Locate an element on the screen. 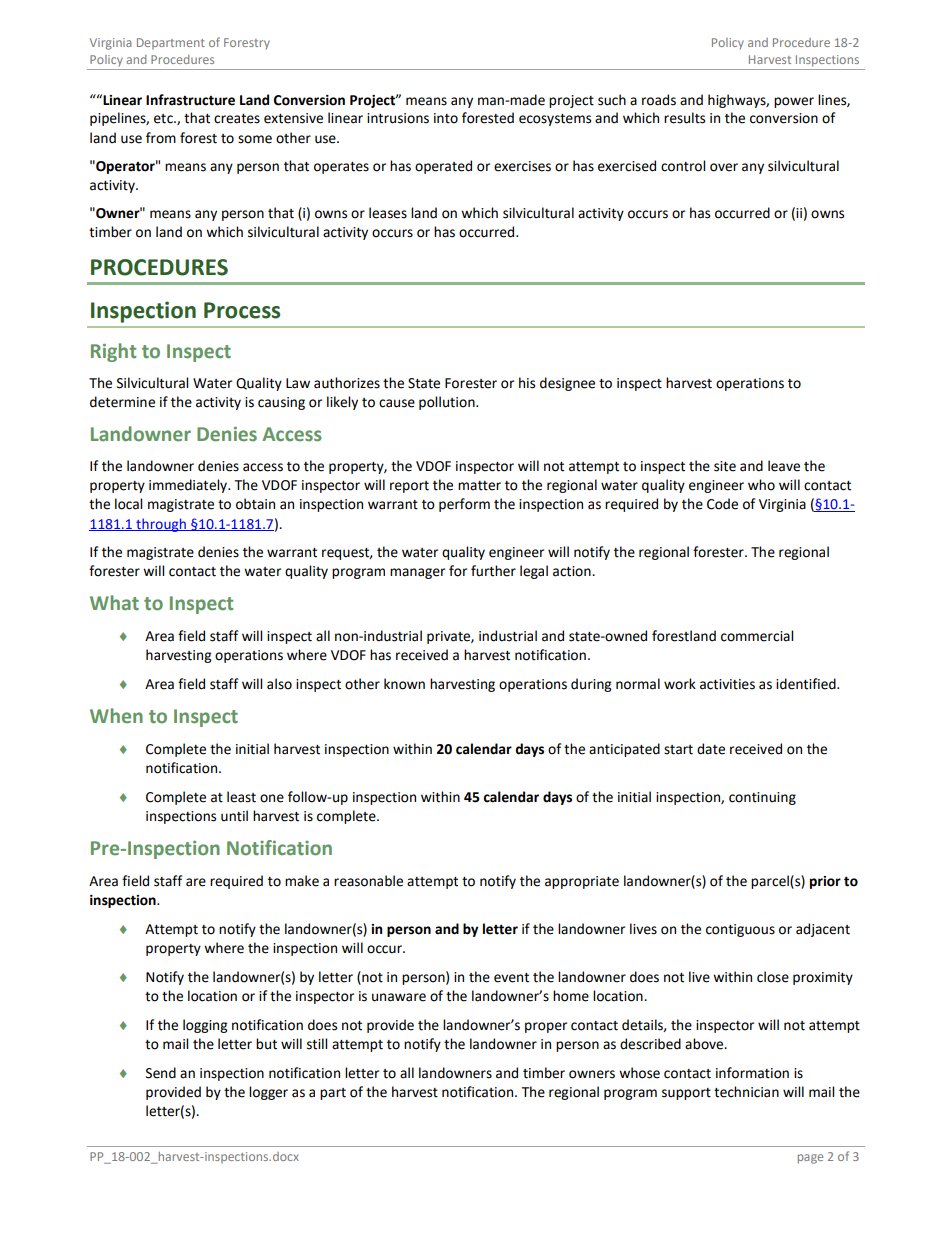 This screenshot has height=1233, width=952. continuing is located at coordinates (762, 798).
